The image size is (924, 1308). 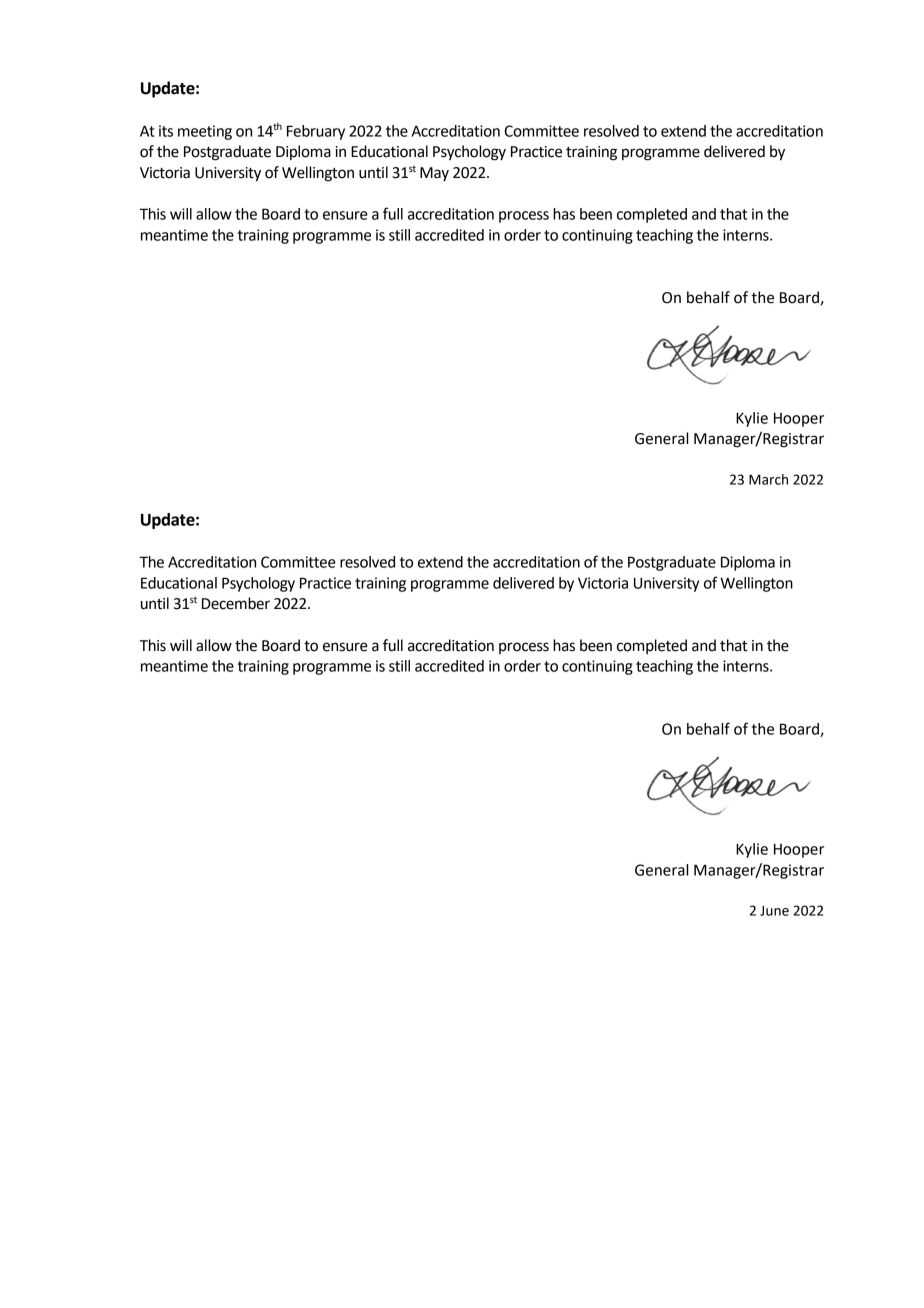 What do you see at coordinates (768, 479) in the image?
I see `March` at bounding box center [768, 479].
